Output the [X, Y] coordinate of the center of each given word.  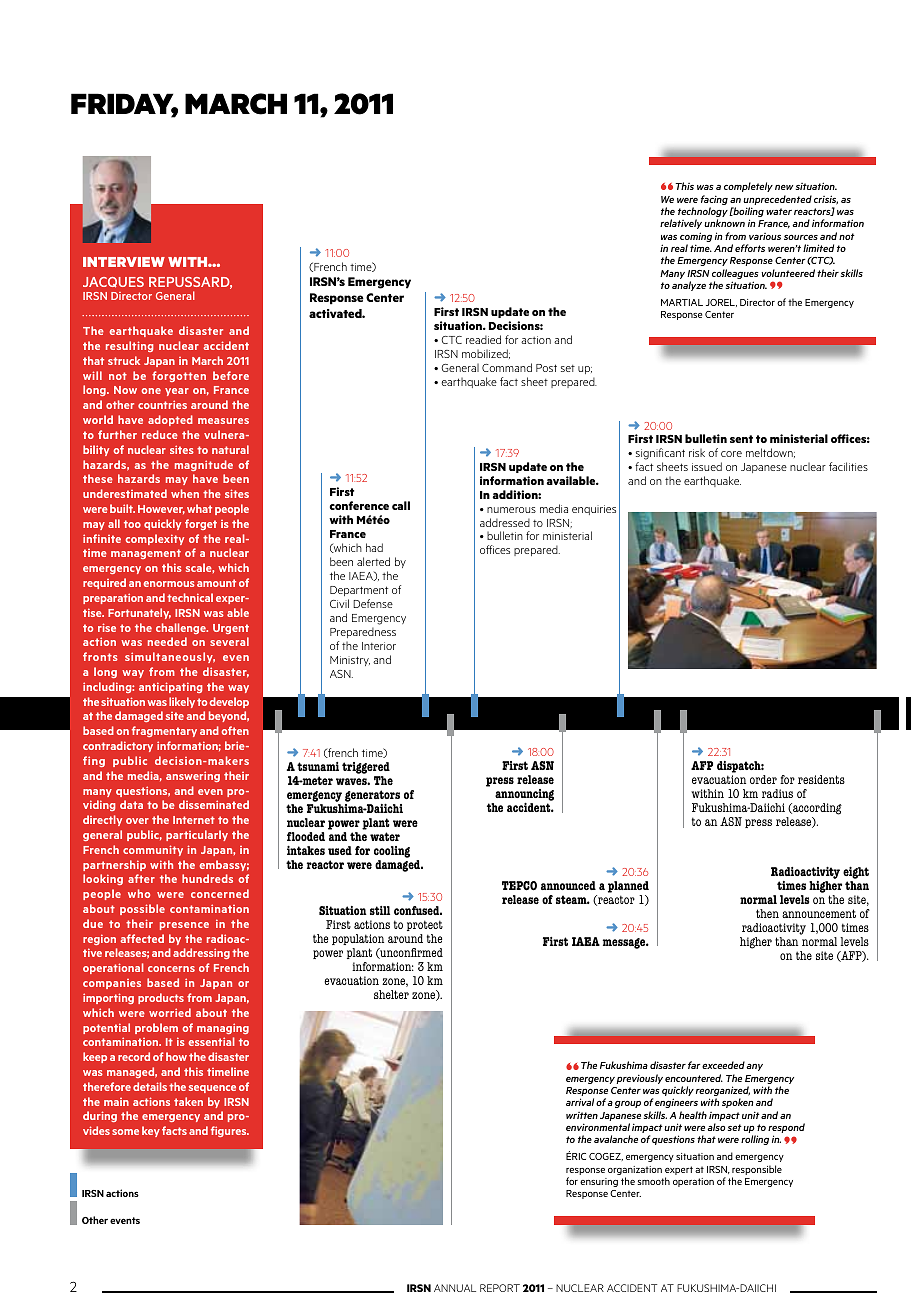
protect [425, 925]
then [767, 913]
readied [483, 339]
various [765, 236]
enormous [169, 584]
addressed [505, 522]
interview [124, 262]
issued [707, 466]
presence [184, 926]
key [151, 1131]
